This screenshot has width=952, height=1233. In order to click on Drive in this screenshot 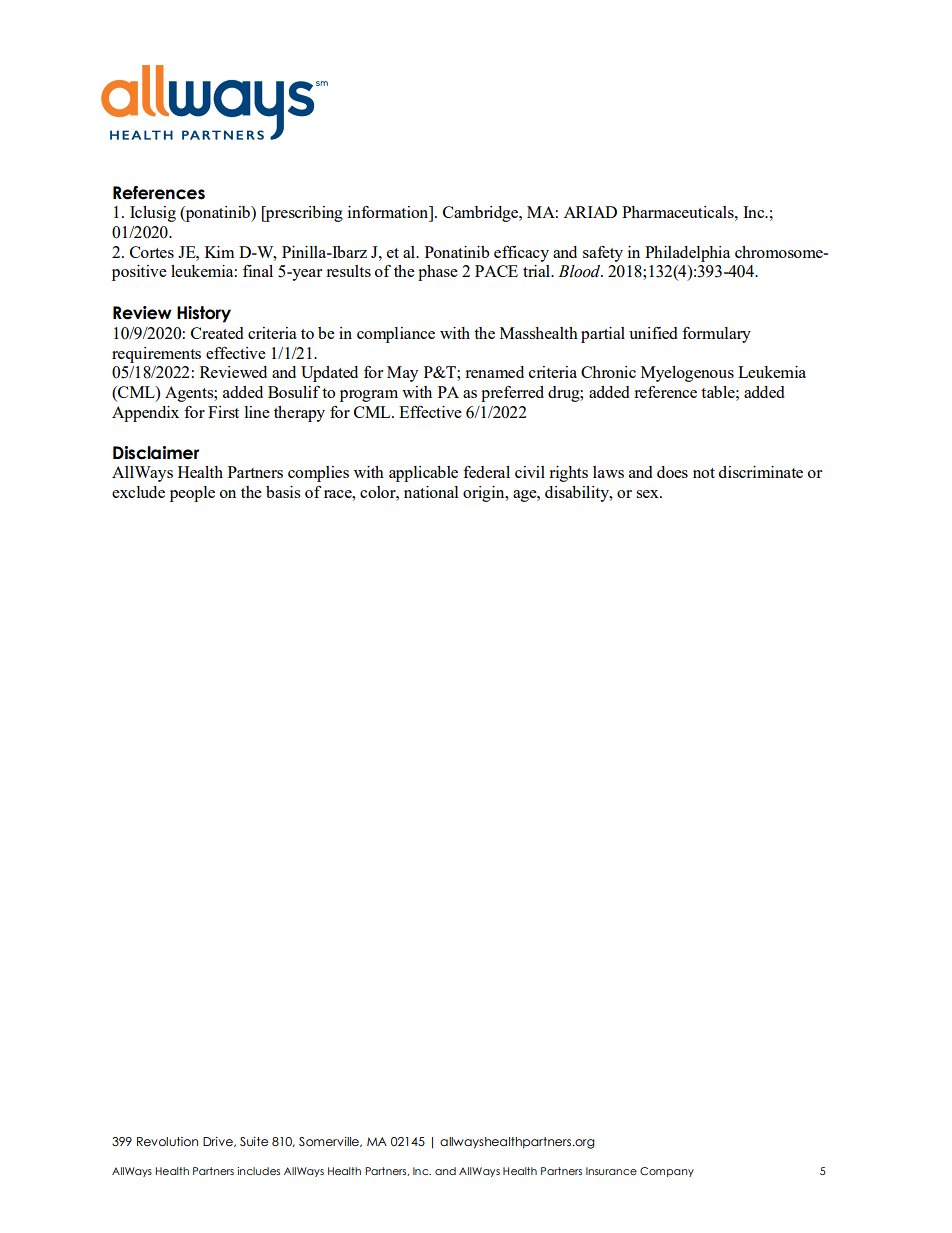, I will do `click(219, 1142)`.
